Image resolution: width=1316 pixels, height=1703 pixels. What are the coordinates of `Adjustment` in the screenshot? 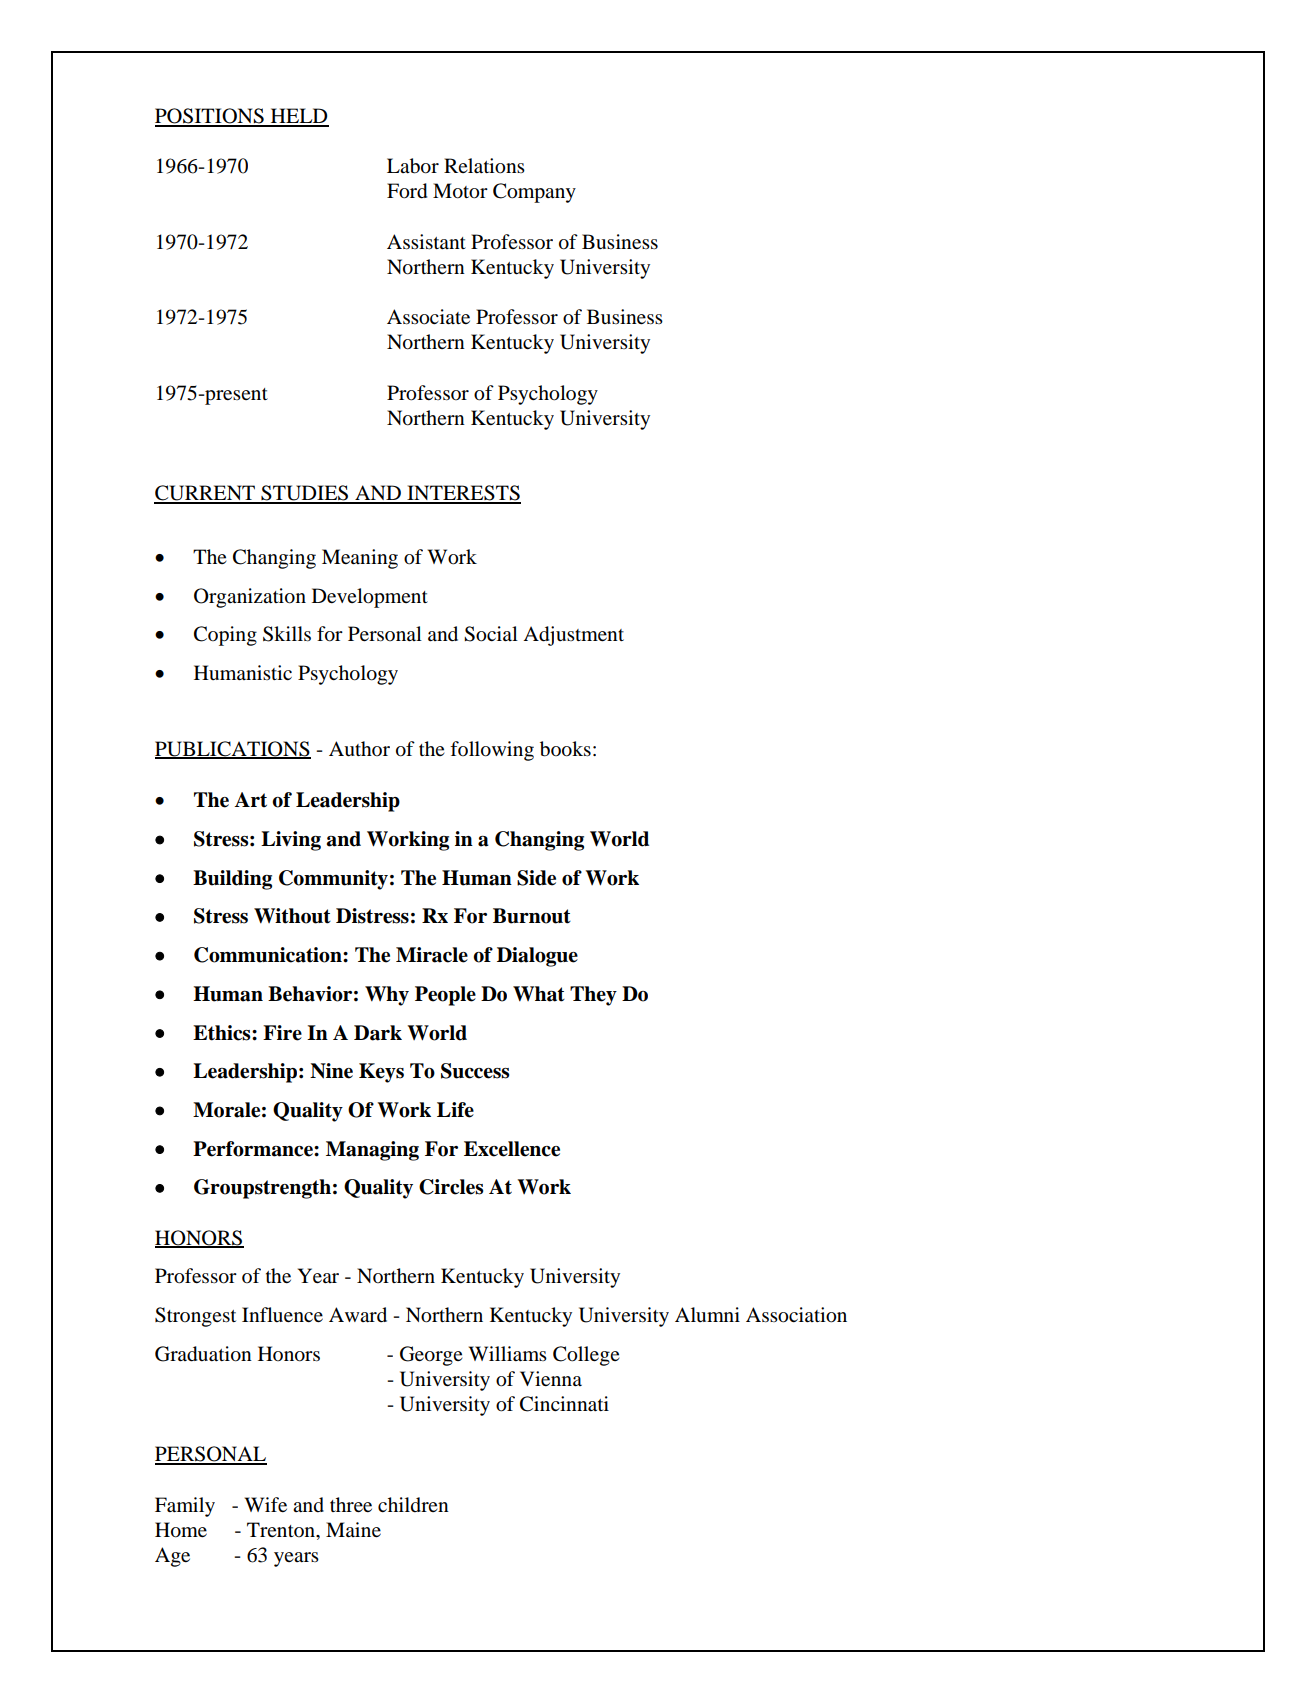 It's located at (573, 636).
